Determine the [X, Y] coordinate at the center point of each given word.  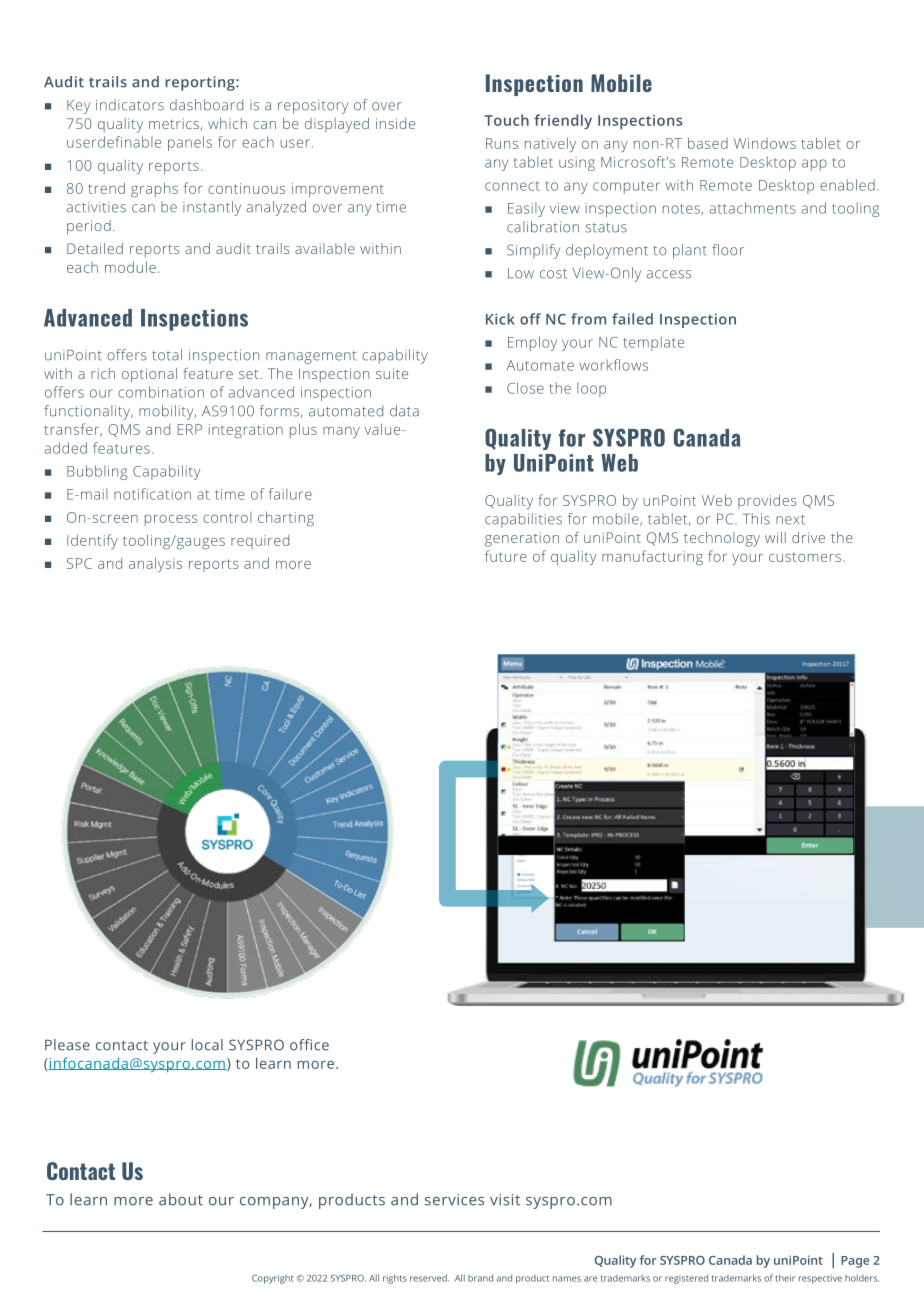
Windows [765, 143]
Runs [502, 143]
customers [805, 557]
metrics [175, 124]
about [181, 1199]
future [506, 556]
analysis [155, 564]
